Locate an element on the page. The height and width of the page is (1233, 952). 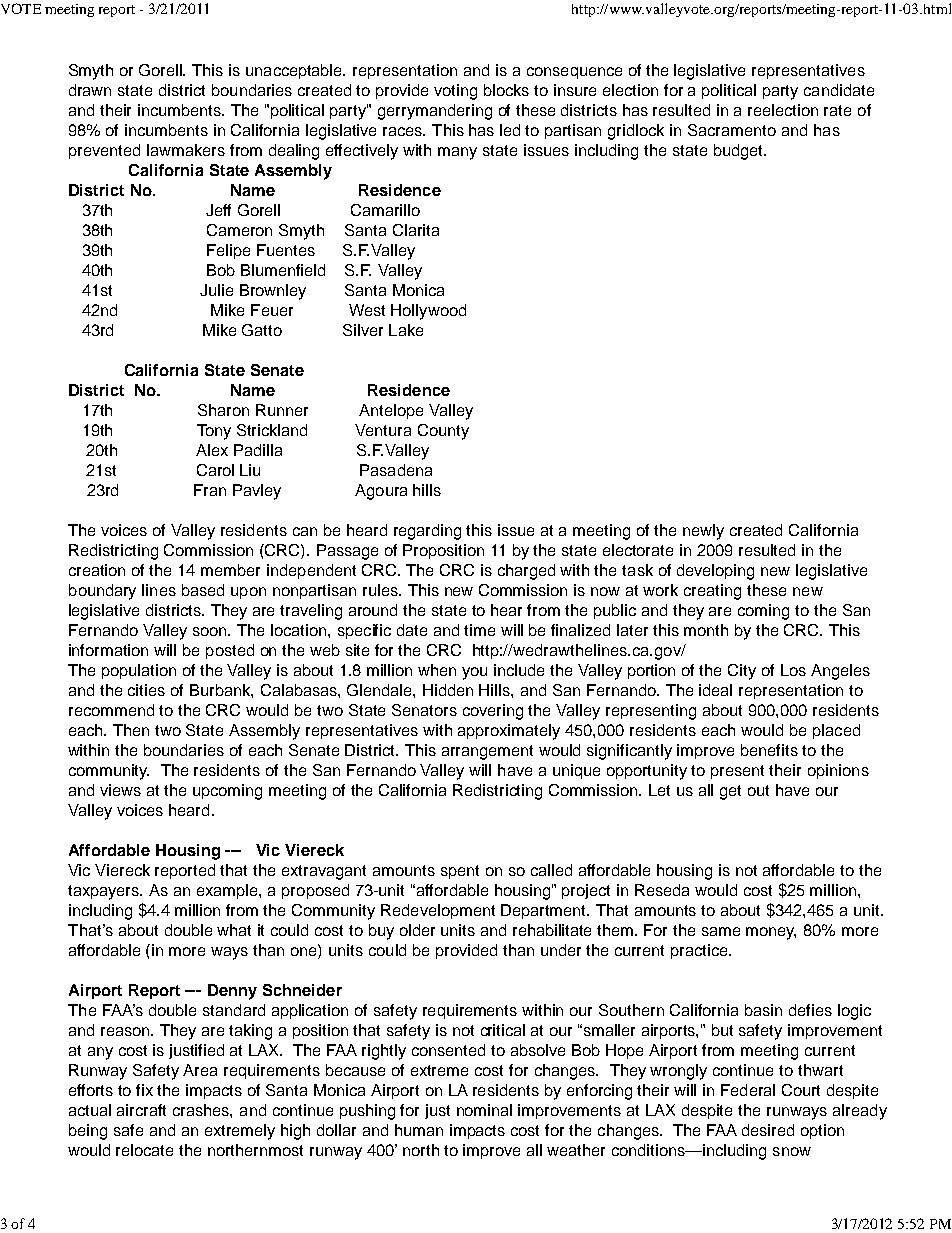
lawmakers is located at coordinates (186, 150).
